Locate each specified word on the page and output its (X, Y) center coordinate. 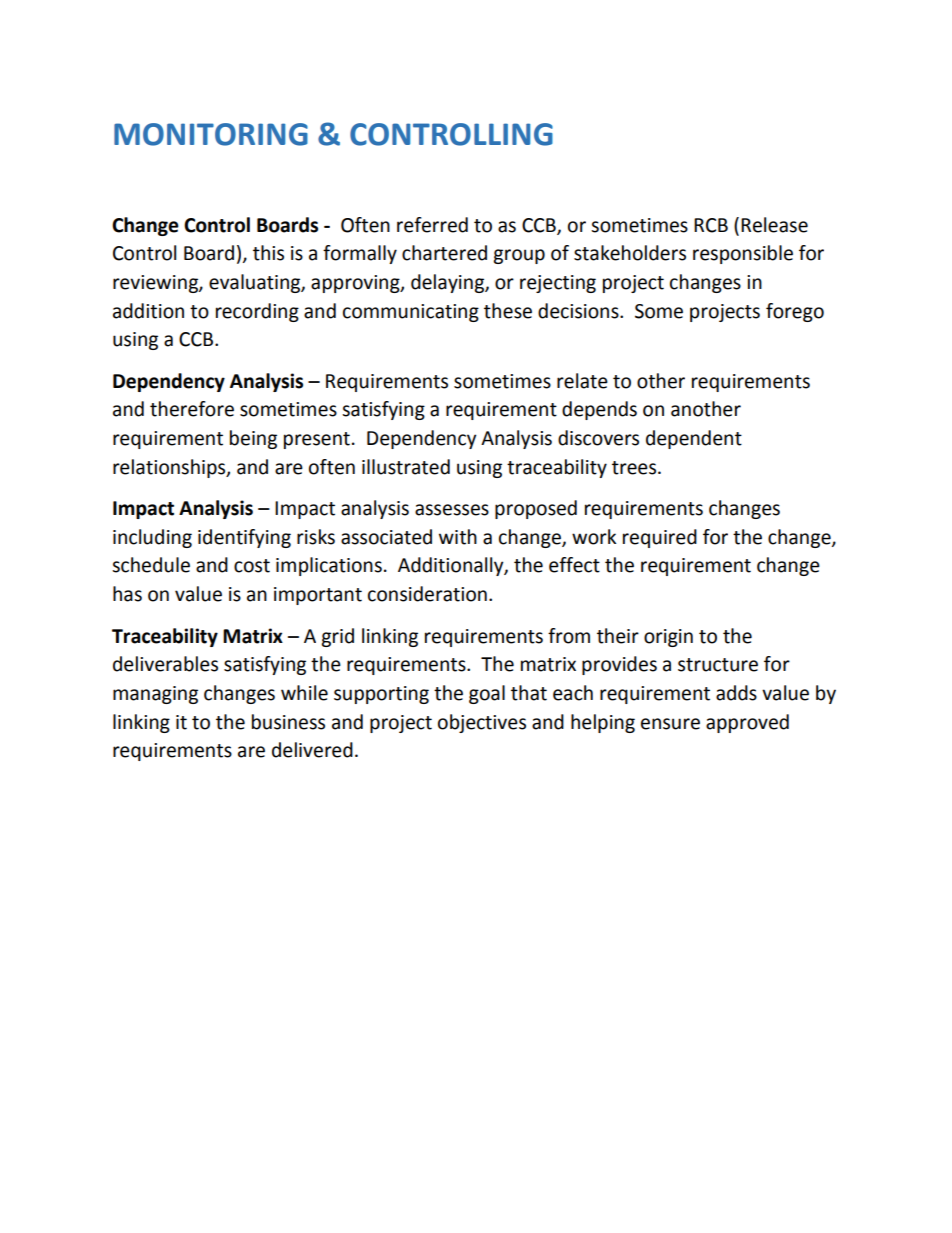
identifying (244, 538)
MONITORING (211, 134)
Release (774, 225)
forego (795, 312)
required (660, 538)
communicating (411, 313)
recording (257, 312)
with (458, 537)
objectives (482, 723)
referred (432, 225)
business (288, 722)
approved (747, 723)
